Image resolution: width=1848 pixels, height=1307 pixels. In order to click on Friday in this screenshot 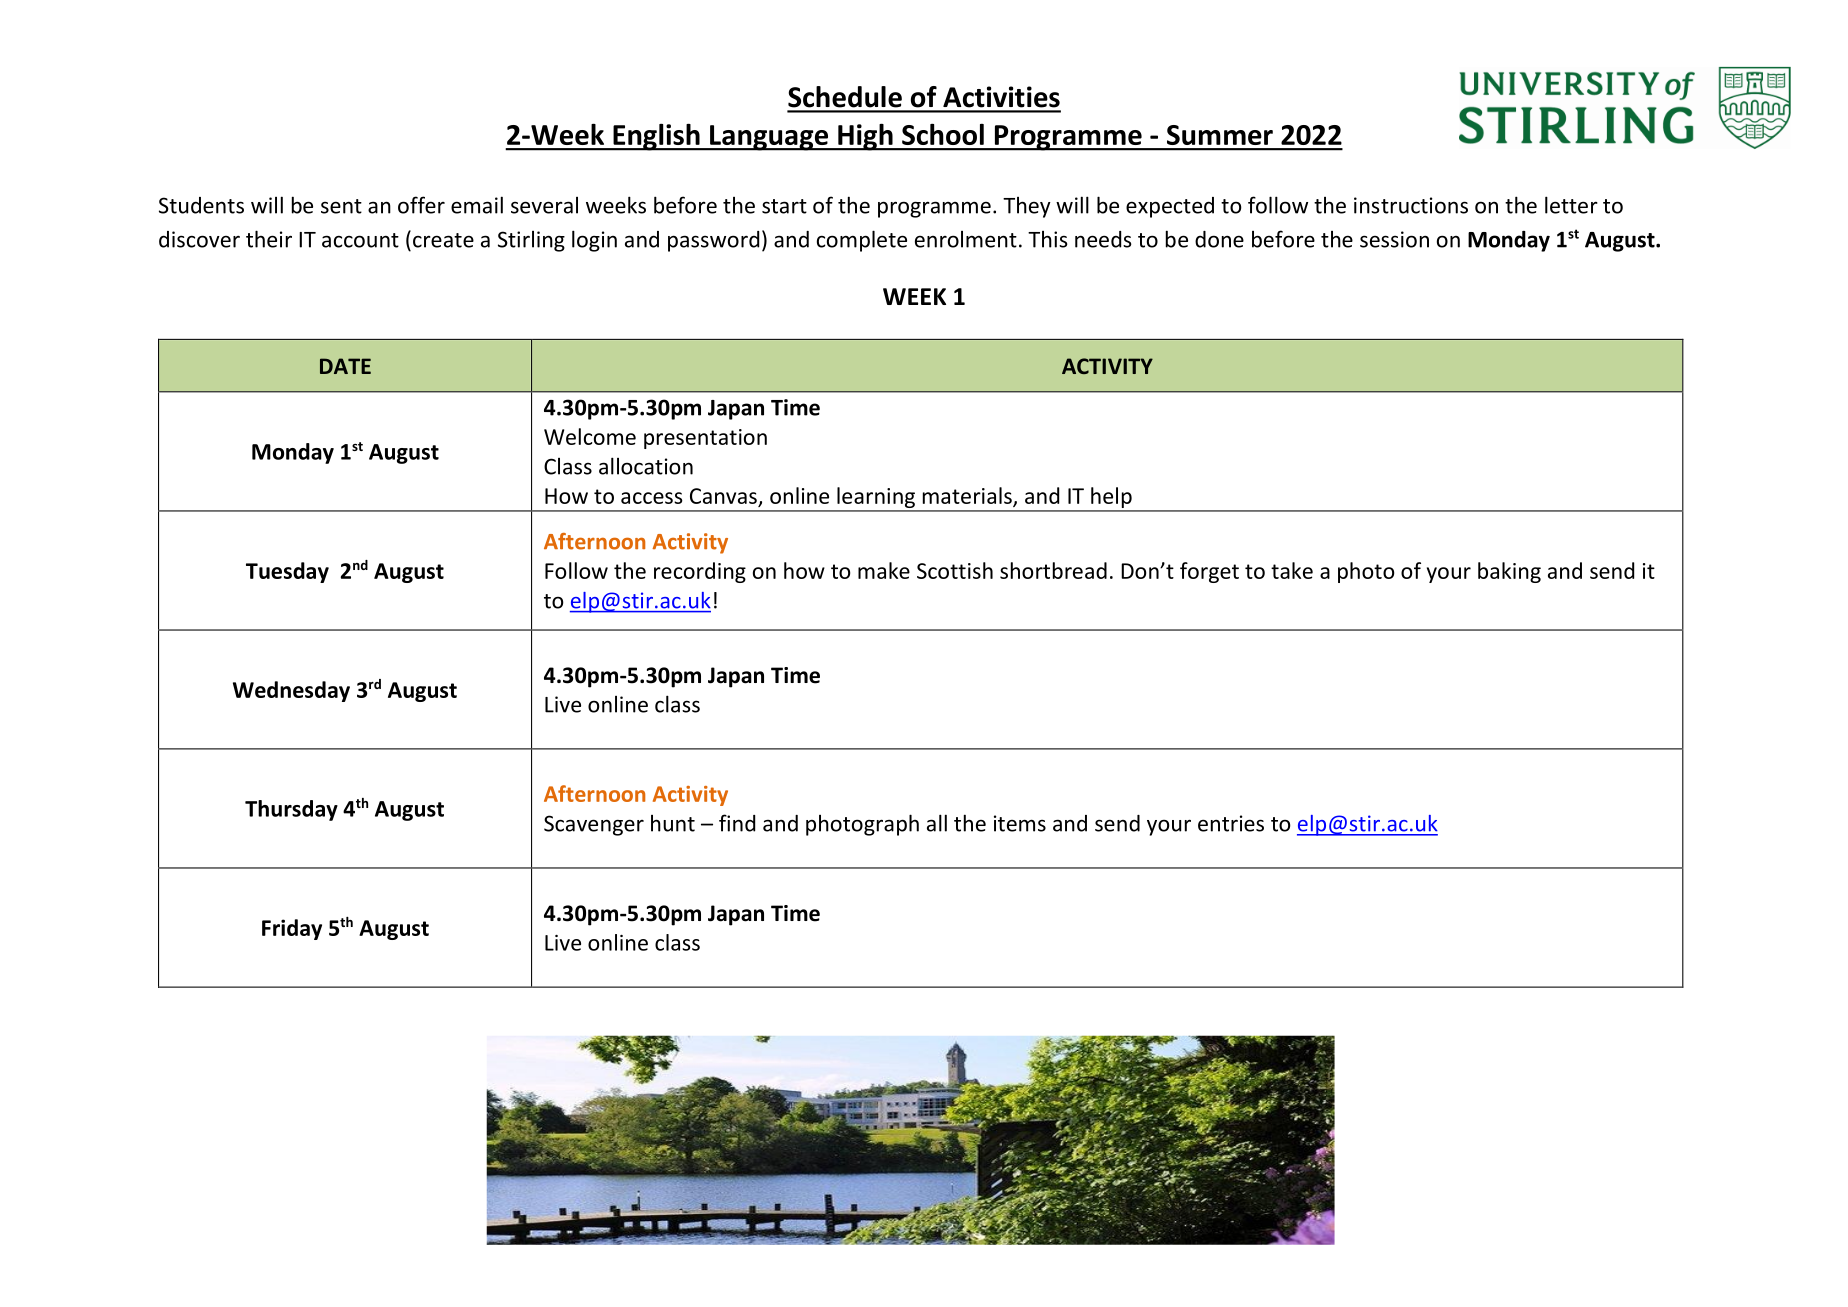, I will do `click(292, 929)`.
